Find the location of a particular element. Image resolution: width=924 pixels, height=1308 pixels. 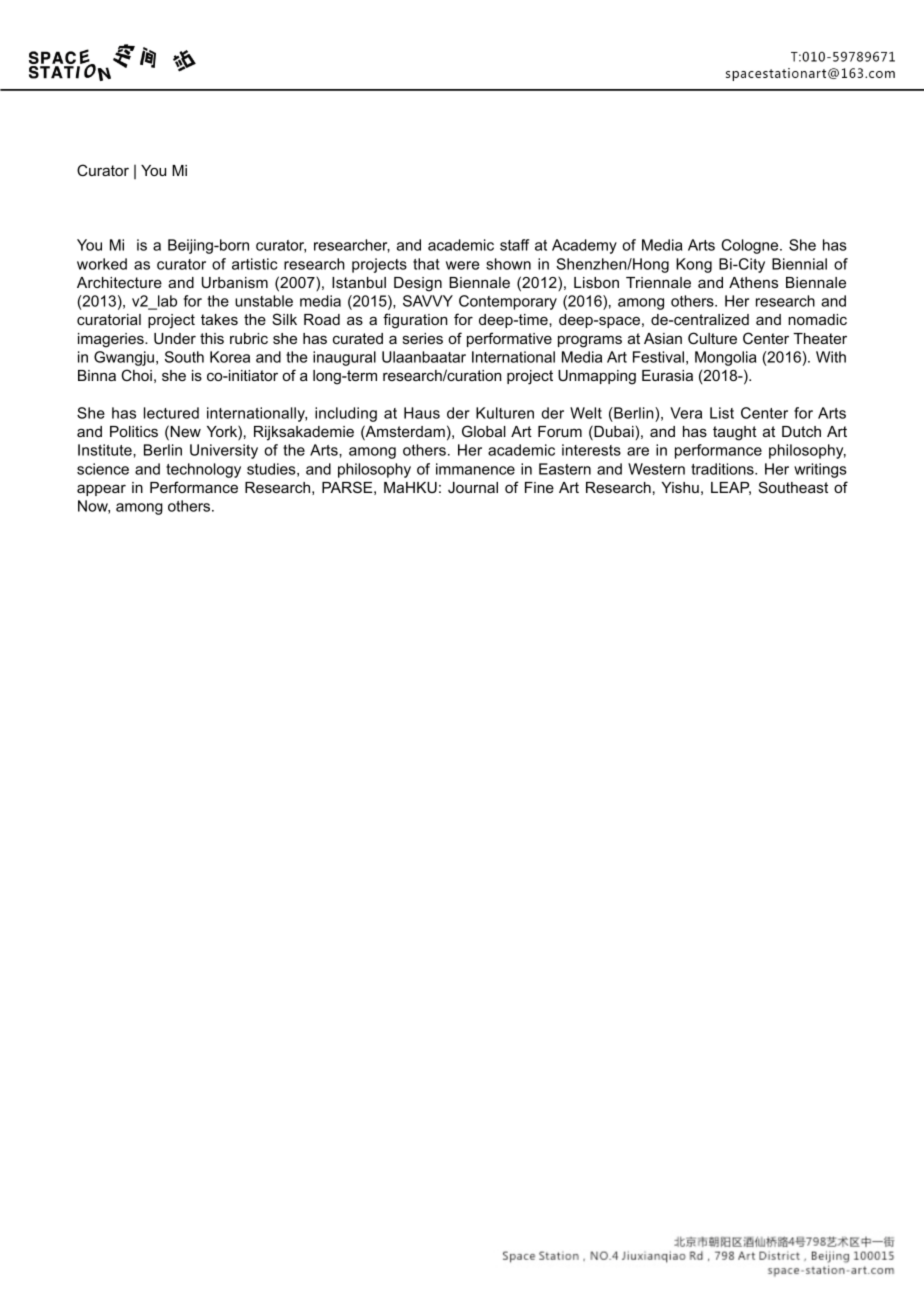

Choi is located at coordinates (136, 375).
